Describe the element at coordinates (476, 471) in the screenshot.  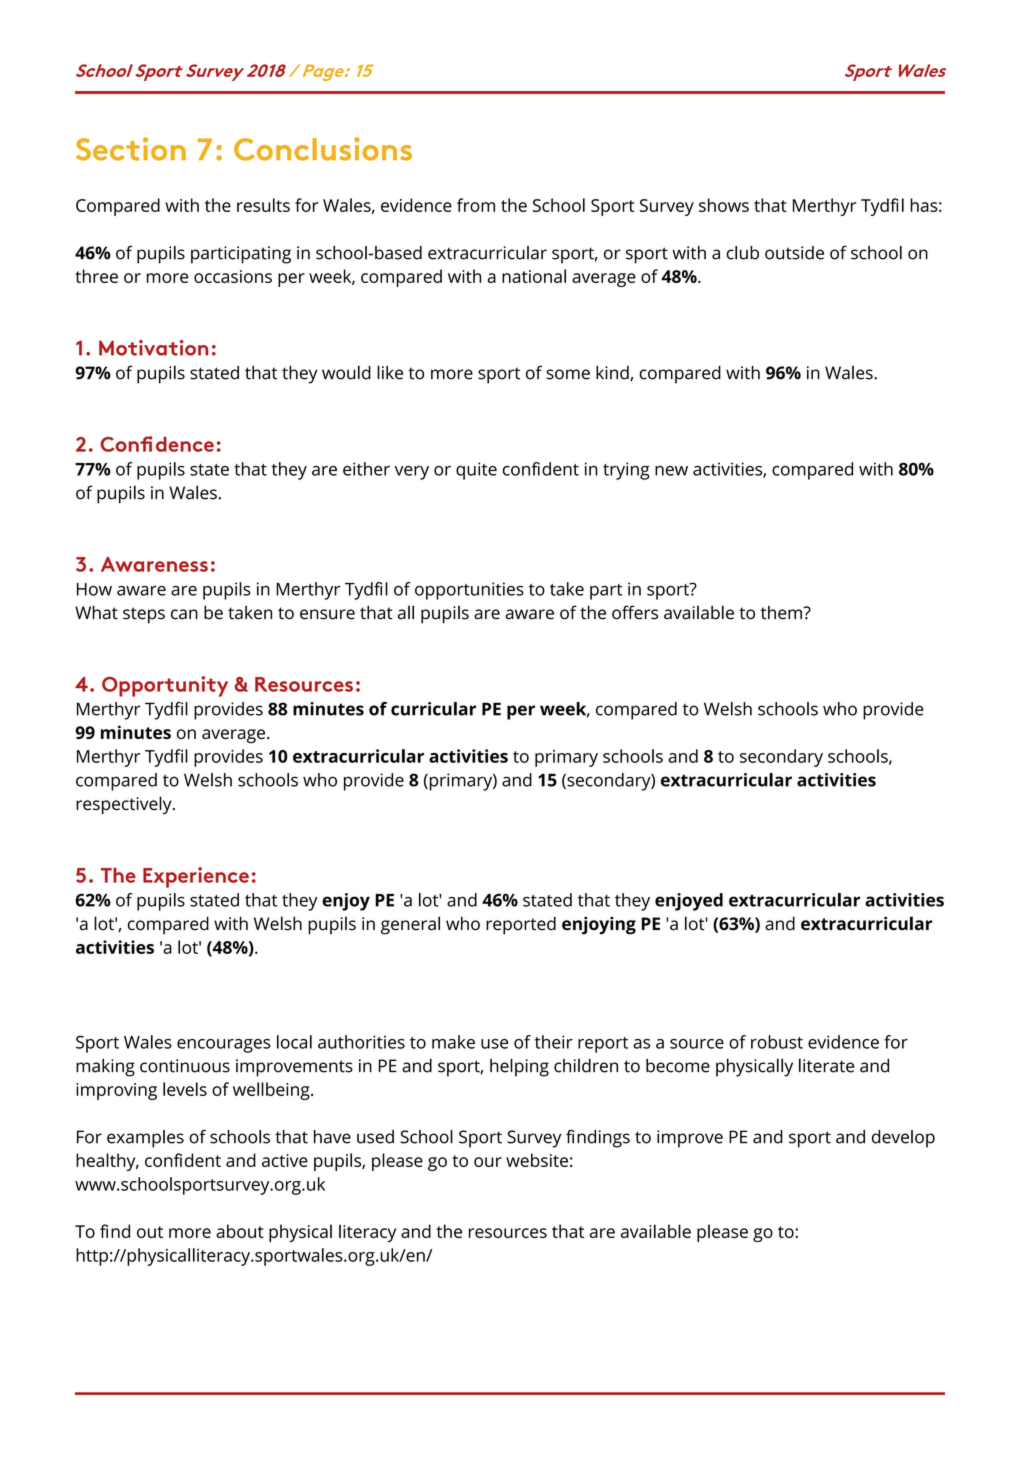
I see `quite` at that location.
